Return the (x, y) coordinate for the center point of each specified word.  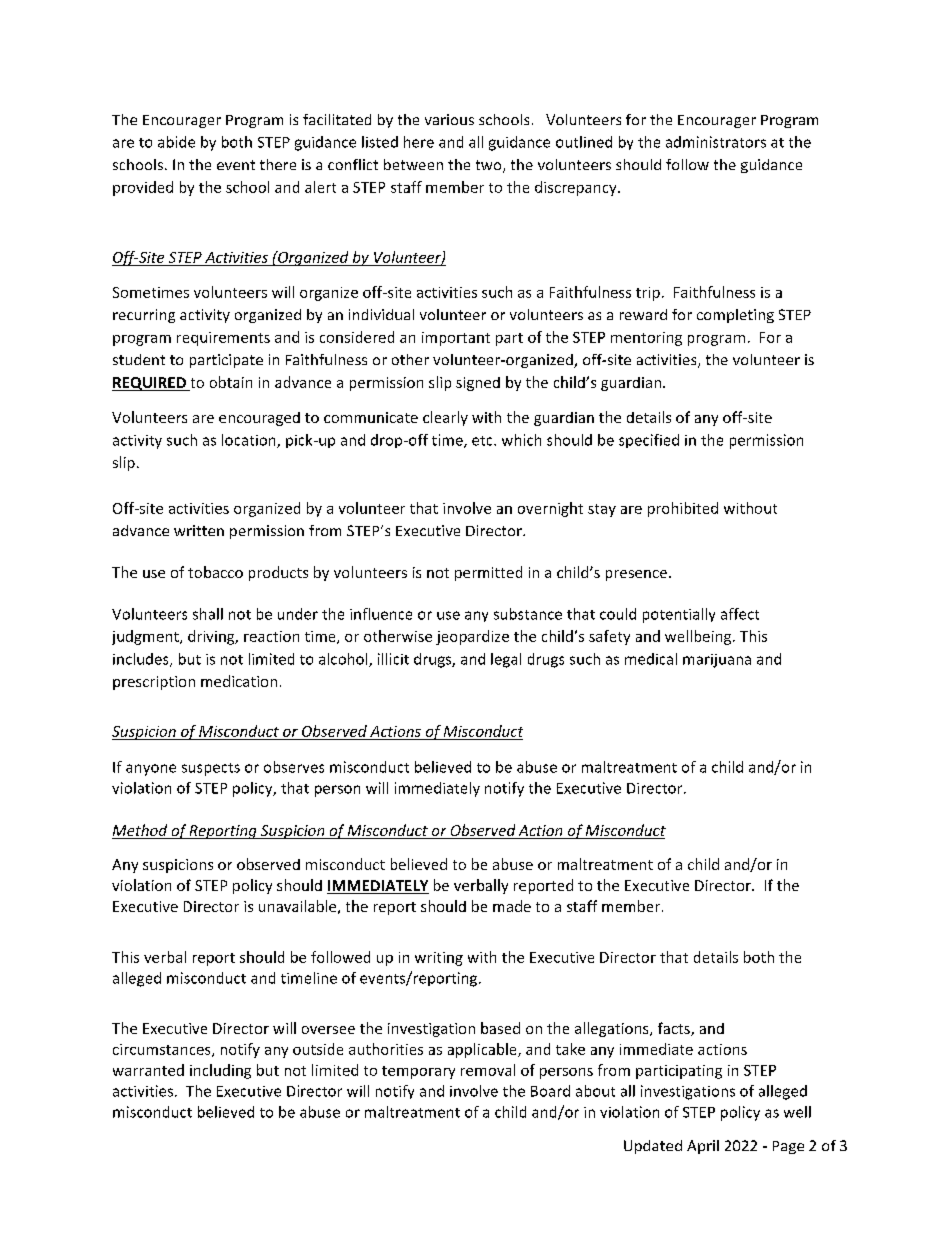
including (220, 1071)
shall (208, 614)
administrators (716, 142)
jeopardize (472, 637)
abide (176, 142)
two (490, 166)
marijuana (717, 661)
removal (488, 1070)
